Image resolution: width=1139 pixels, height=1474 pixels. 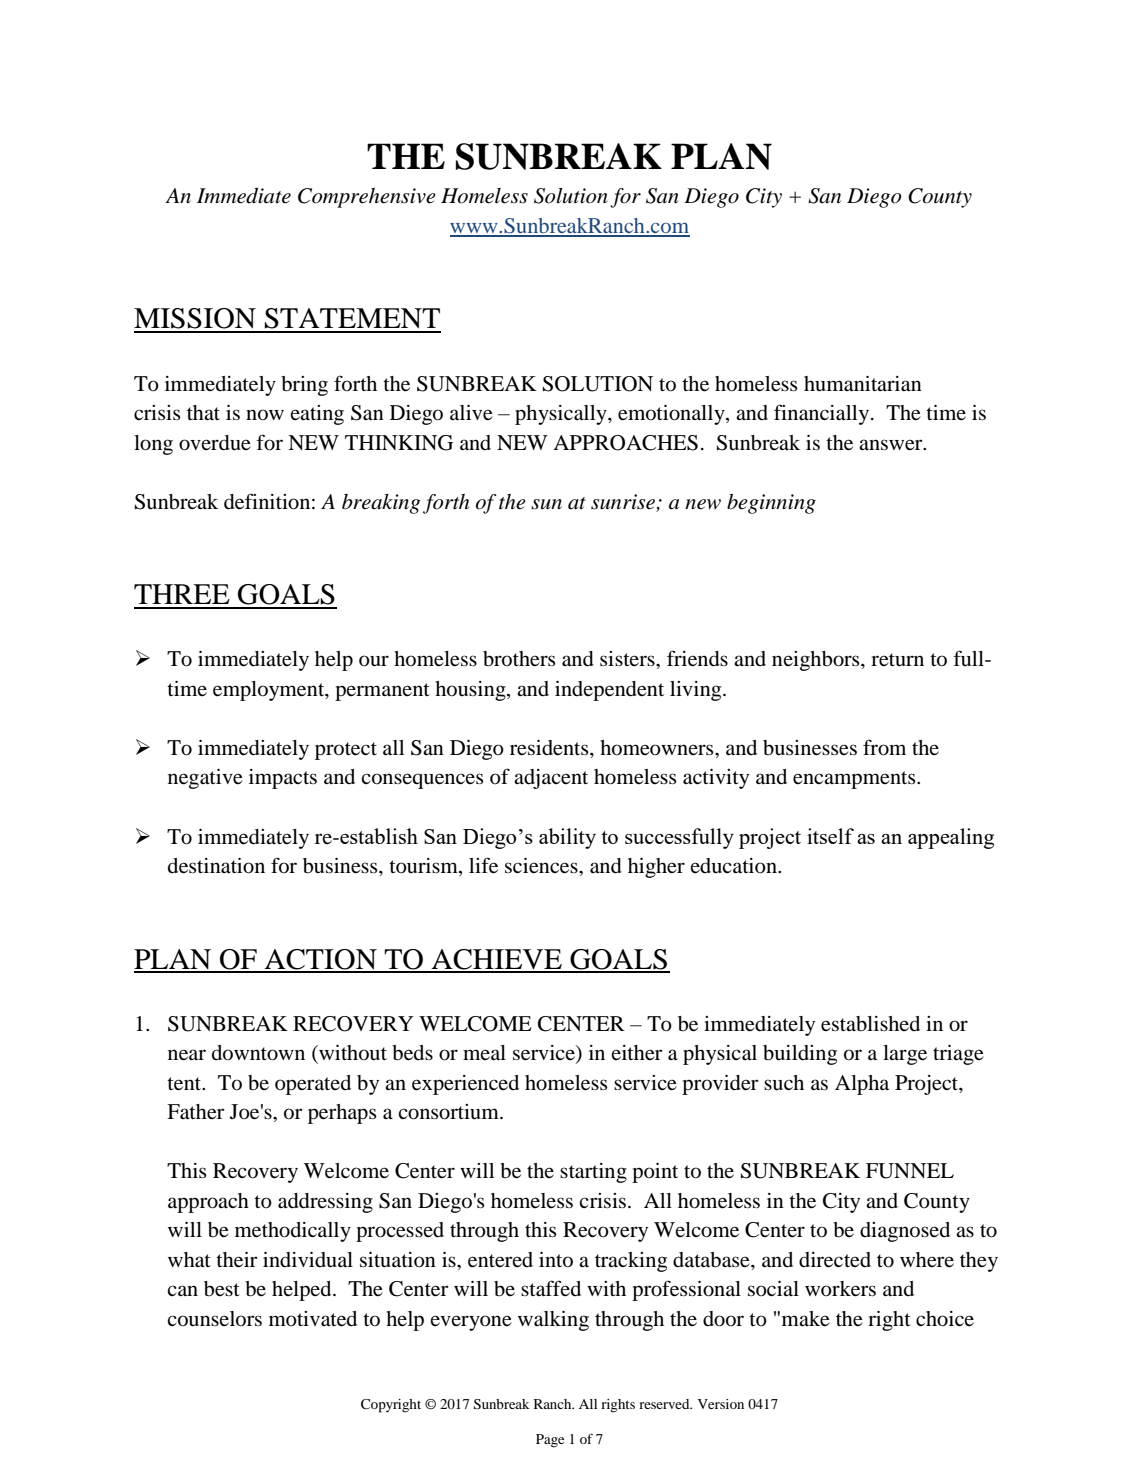 What do you see at coordinates (863, 384) in the screenshot?
I see `humanitarian` at bounding box center [863, 384].
